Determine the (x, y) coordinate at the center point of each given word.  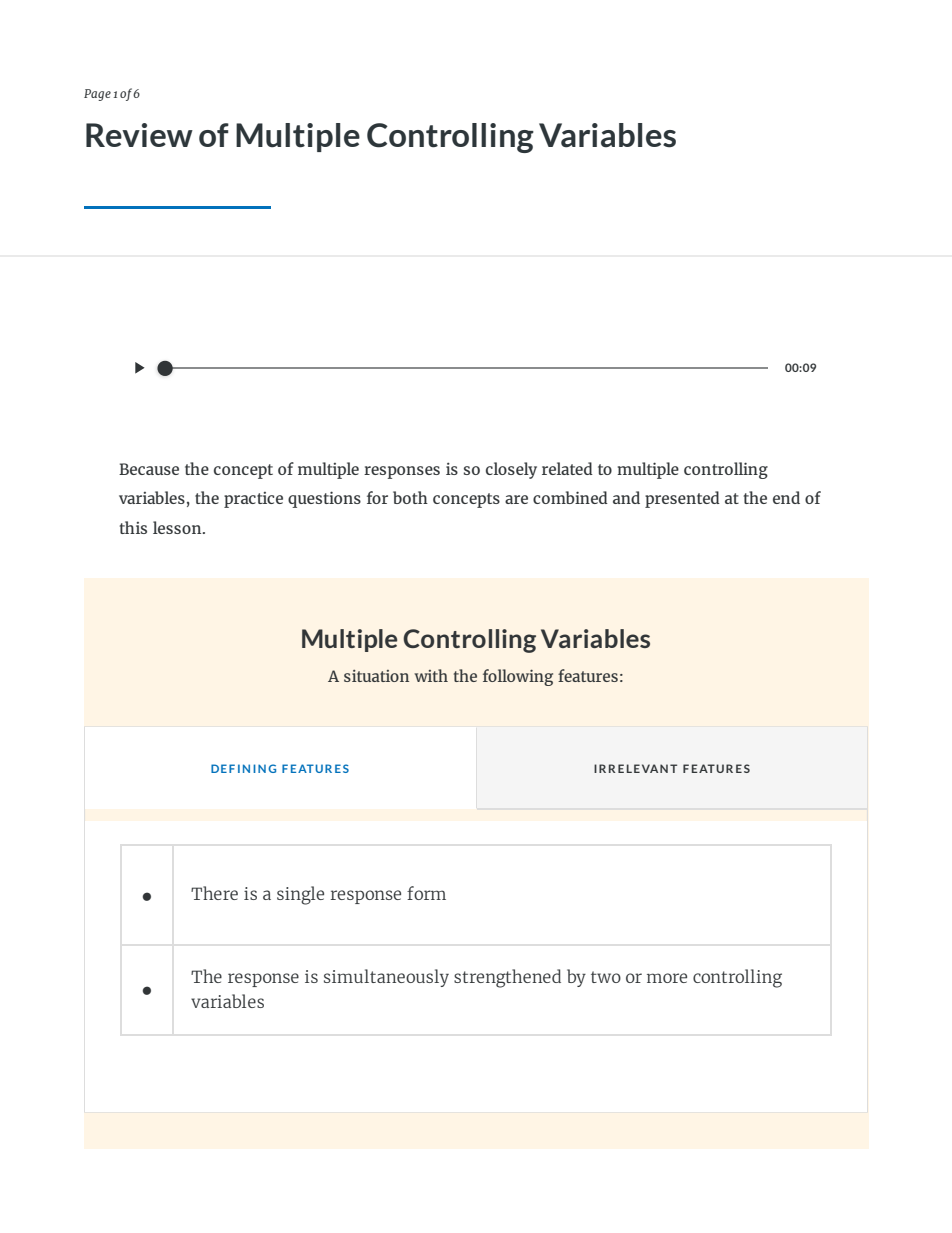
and (626, 497)
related (567, 468)
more (667, 978)
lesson (178, 527)
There (214, 893)
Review (139, 135)
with (431, 675)
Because (149, 469)
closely (511, 470)
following (518, 677)
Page (97, 95)
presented (682, 499)
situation (376, 676)
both (410, 497)
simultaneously (386, 978)
